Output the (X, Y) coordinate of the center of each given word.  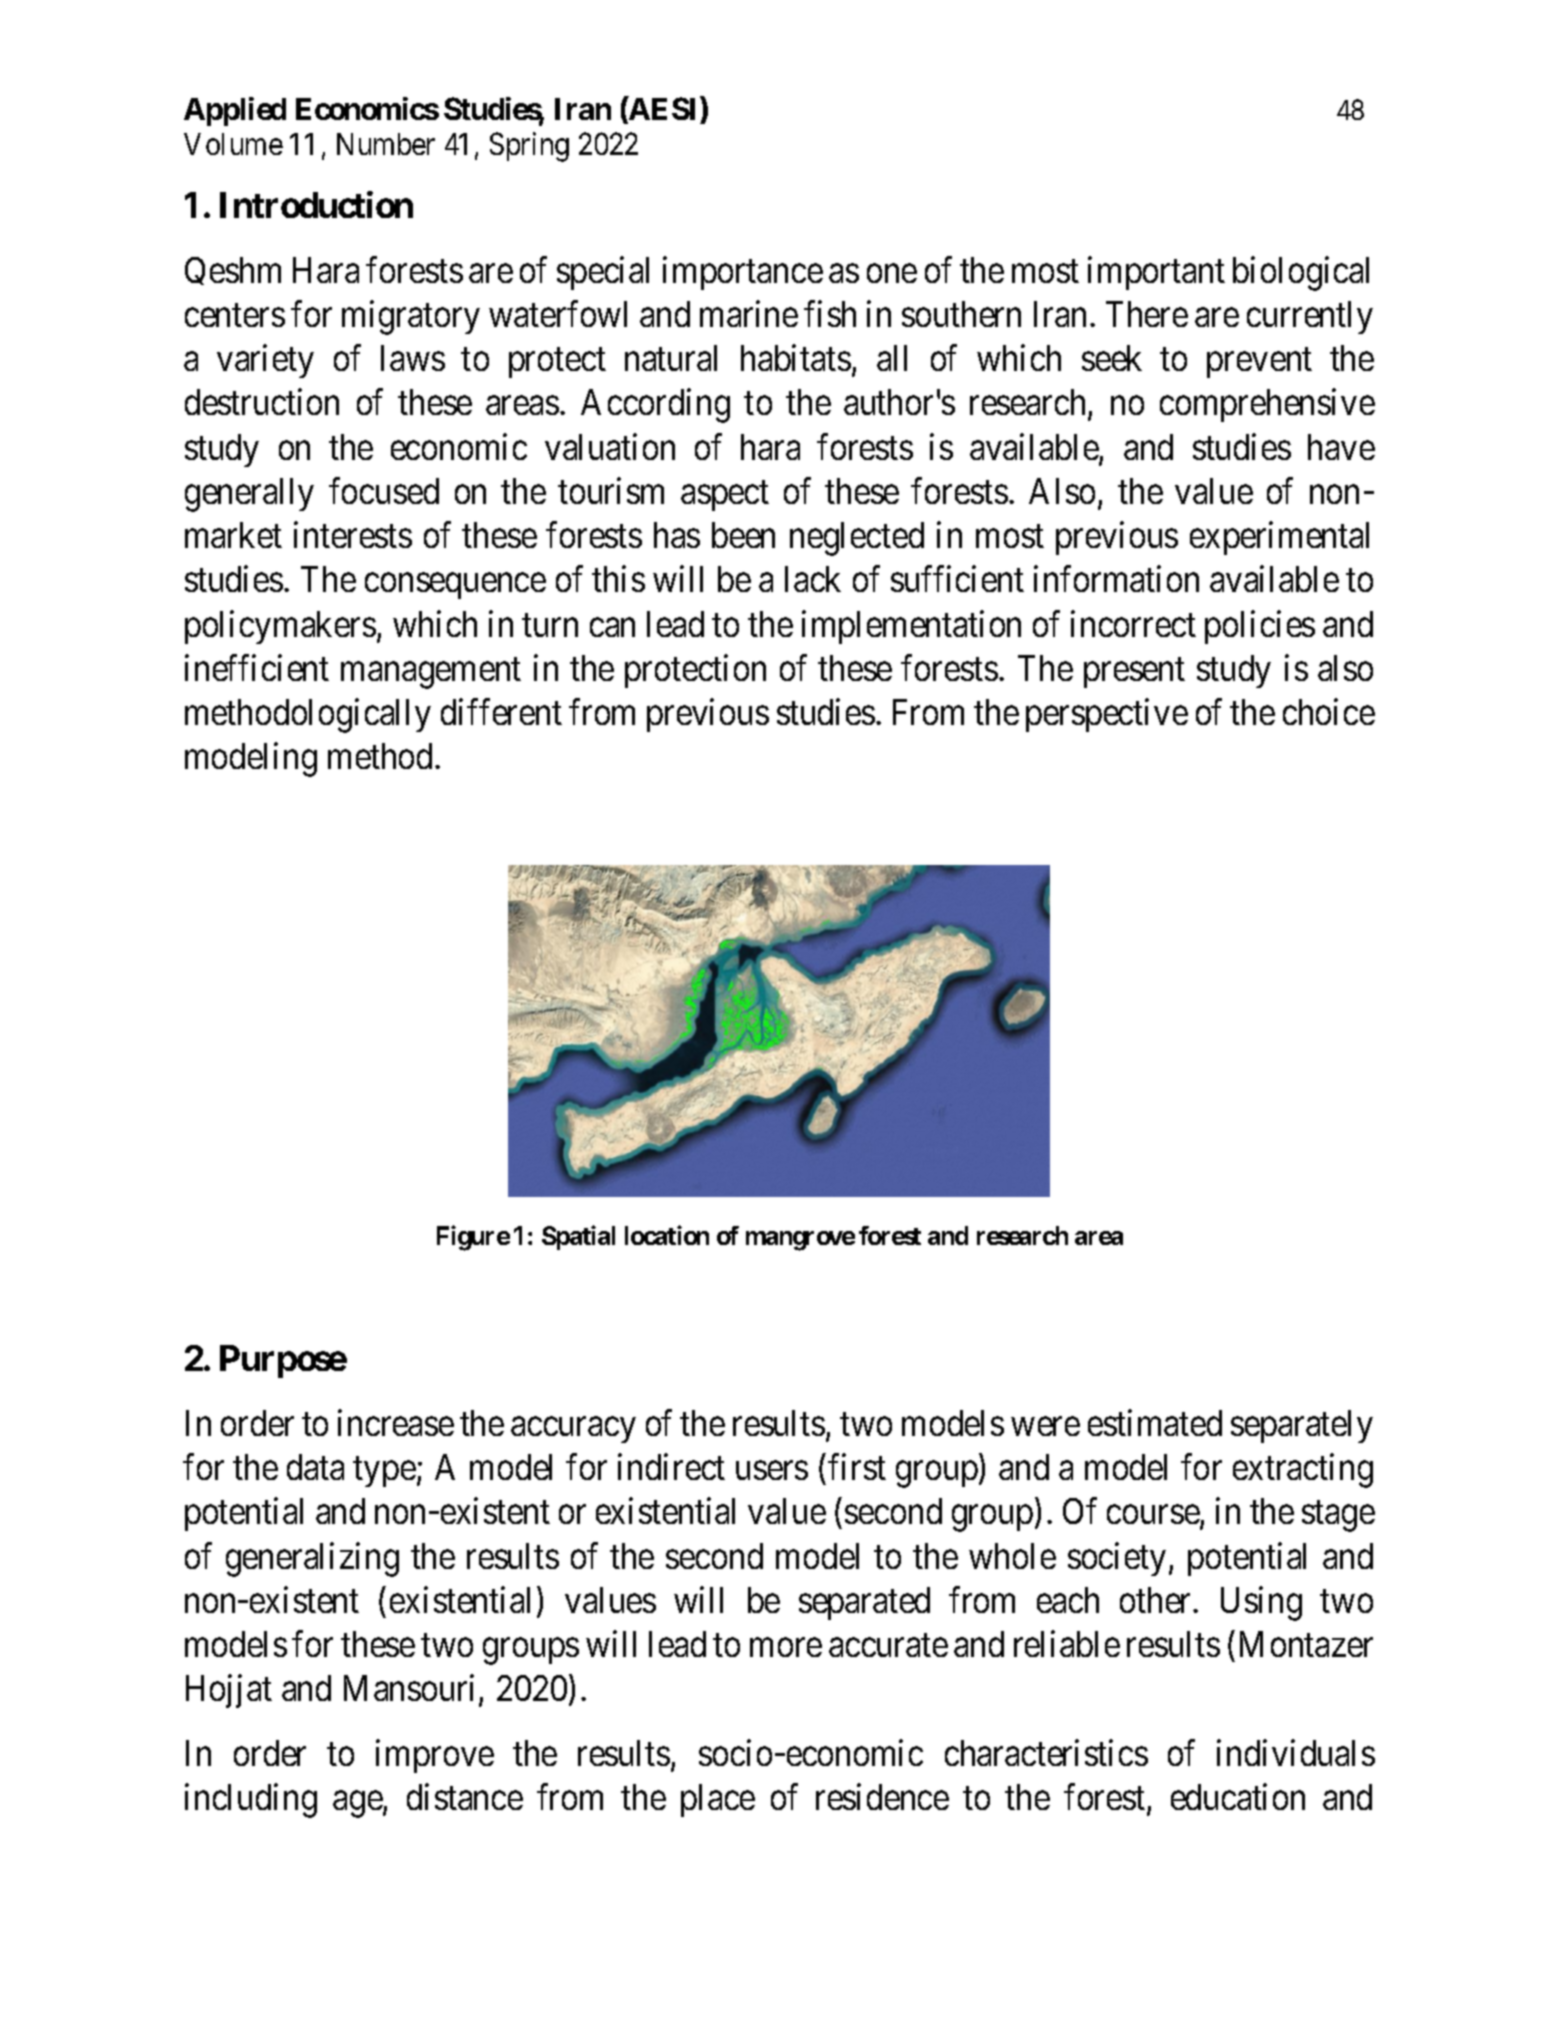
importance (743, 273)
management (431, 673)
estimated (1155, 1423)
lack (813, 579)
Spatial (578, 1237)
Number (386, 144)
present (1134, 673)
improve (435, 1756)
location (667, 1235)
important (1156, 273)
